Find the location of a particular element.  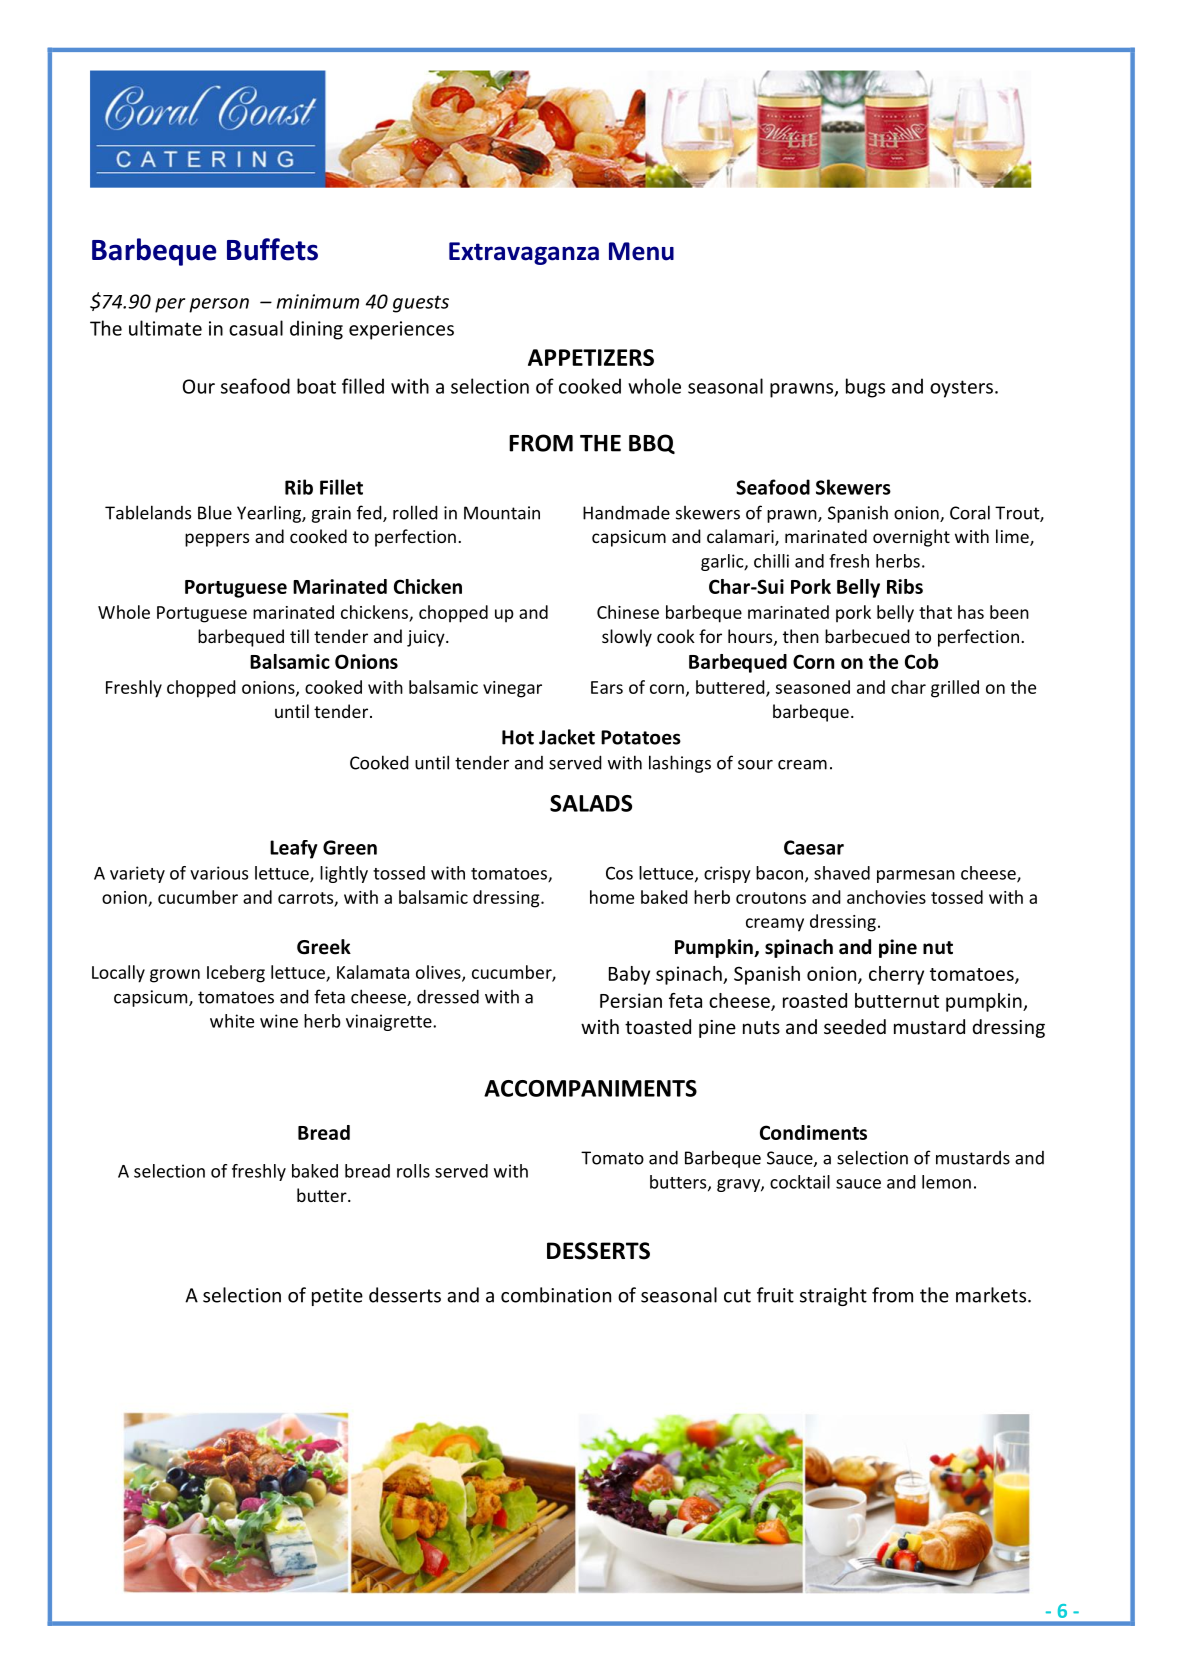

Handmade is located at coordinates (626, 512).
